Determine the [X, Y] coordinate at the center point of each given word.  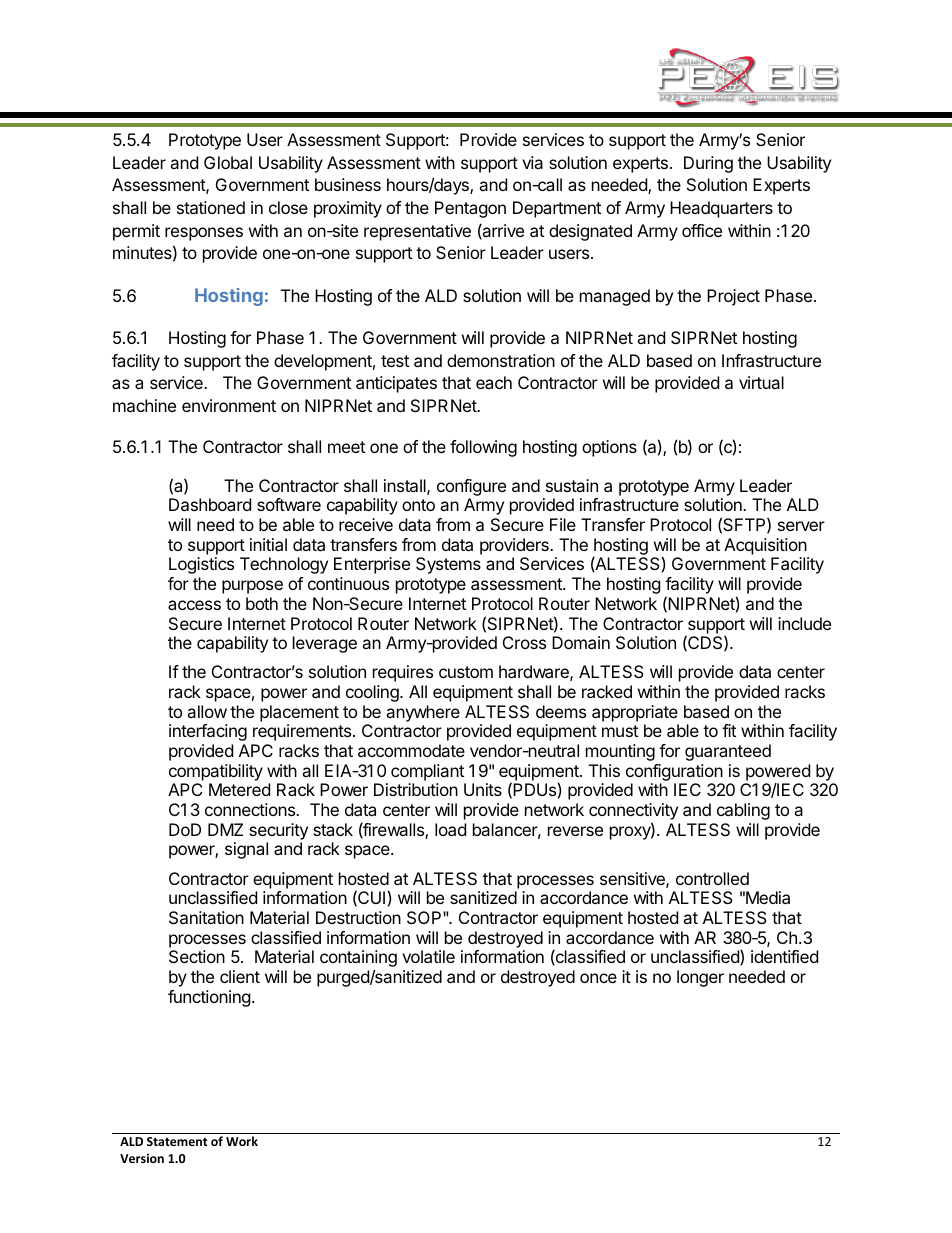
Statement [177, 1141]
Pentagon [470, 209]
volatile [428, 956]
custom [466, 672]
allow [207, 711]
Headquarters [721, 209]
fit [729, 730]
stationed [211, 207]
